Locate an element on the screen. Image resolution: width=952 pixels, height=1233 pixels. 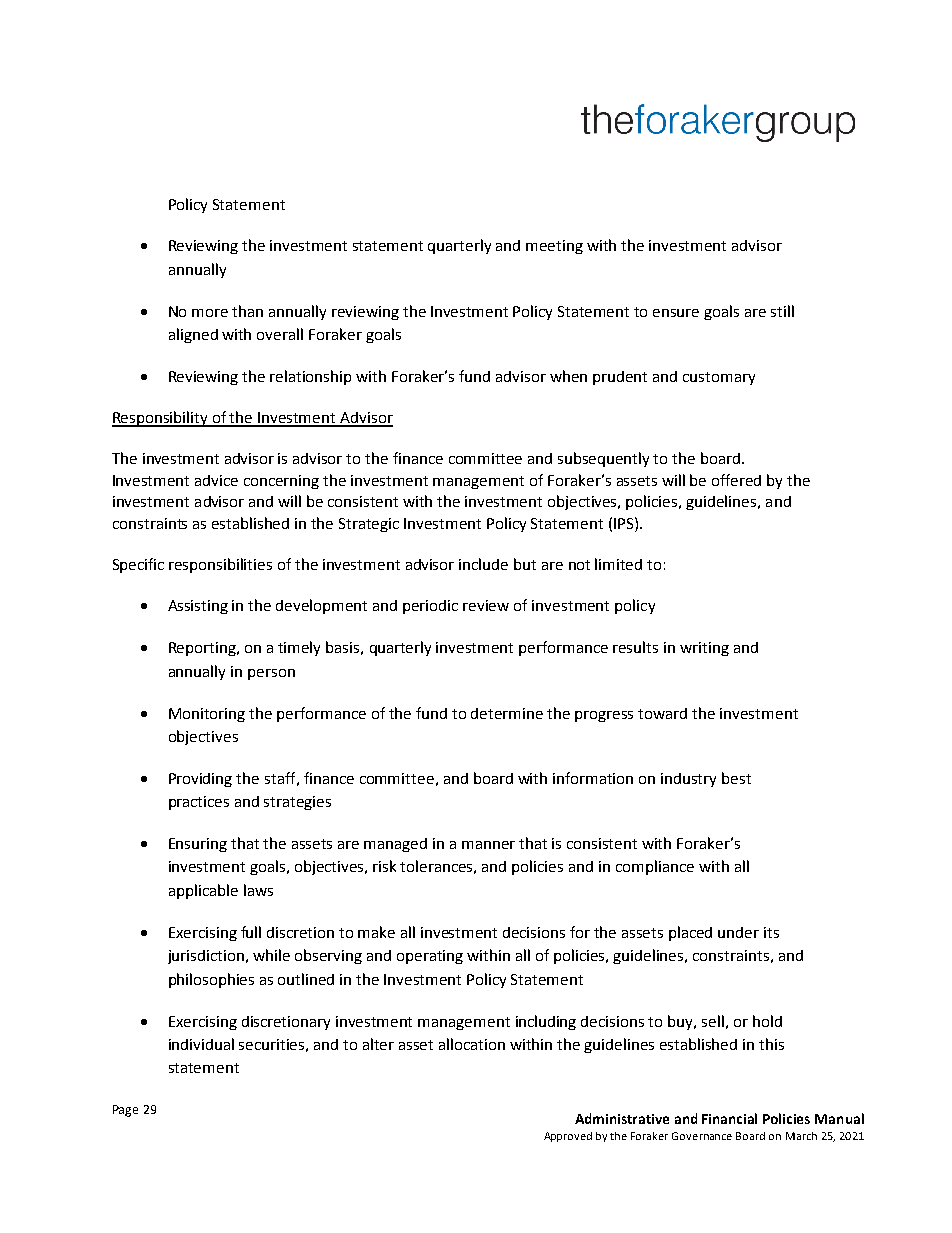
Approved is located at coordinates (568, 1137).
